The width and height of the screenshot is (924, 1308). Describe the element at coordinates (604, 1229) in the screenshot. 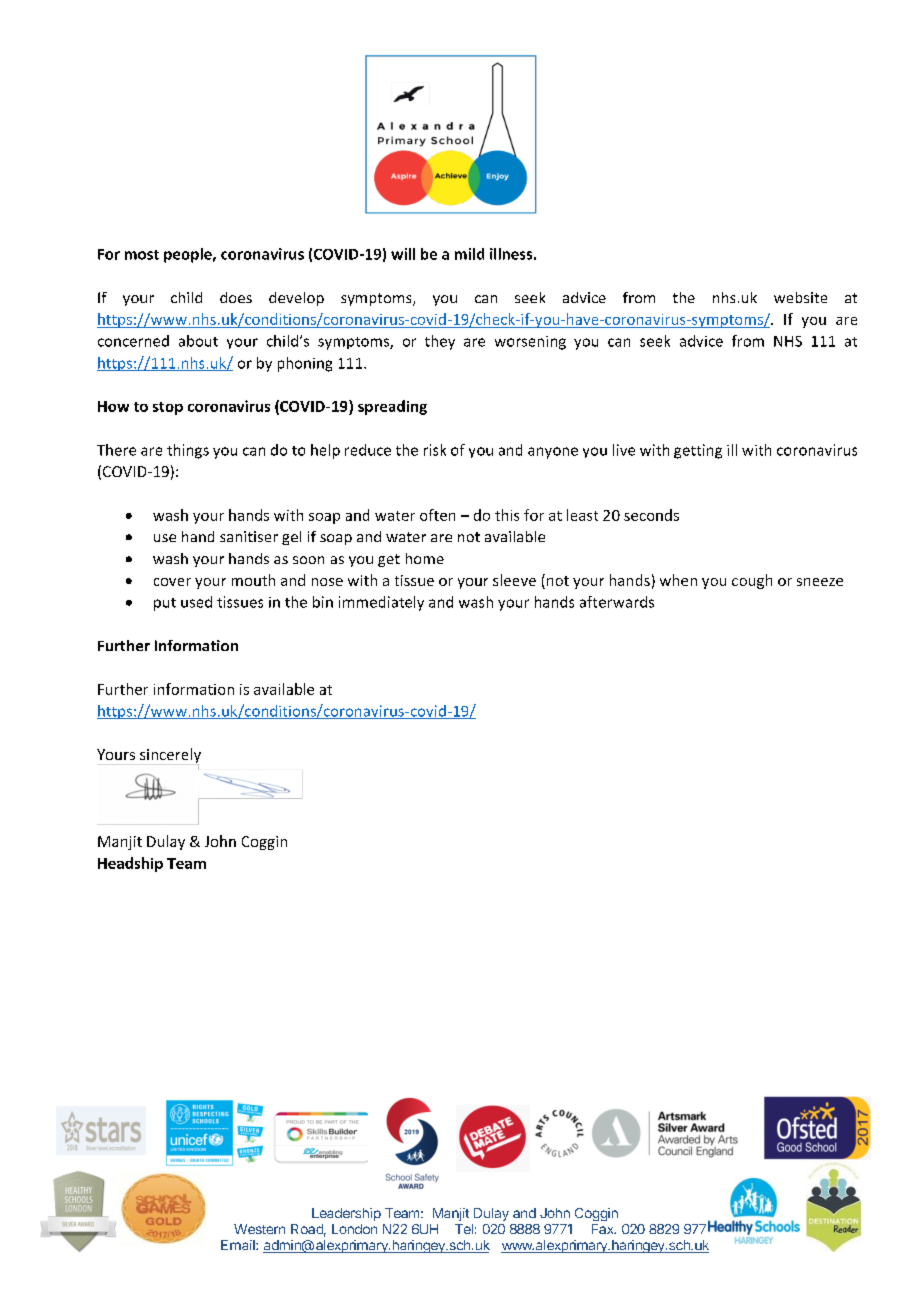

I see `Fax` at that location.
